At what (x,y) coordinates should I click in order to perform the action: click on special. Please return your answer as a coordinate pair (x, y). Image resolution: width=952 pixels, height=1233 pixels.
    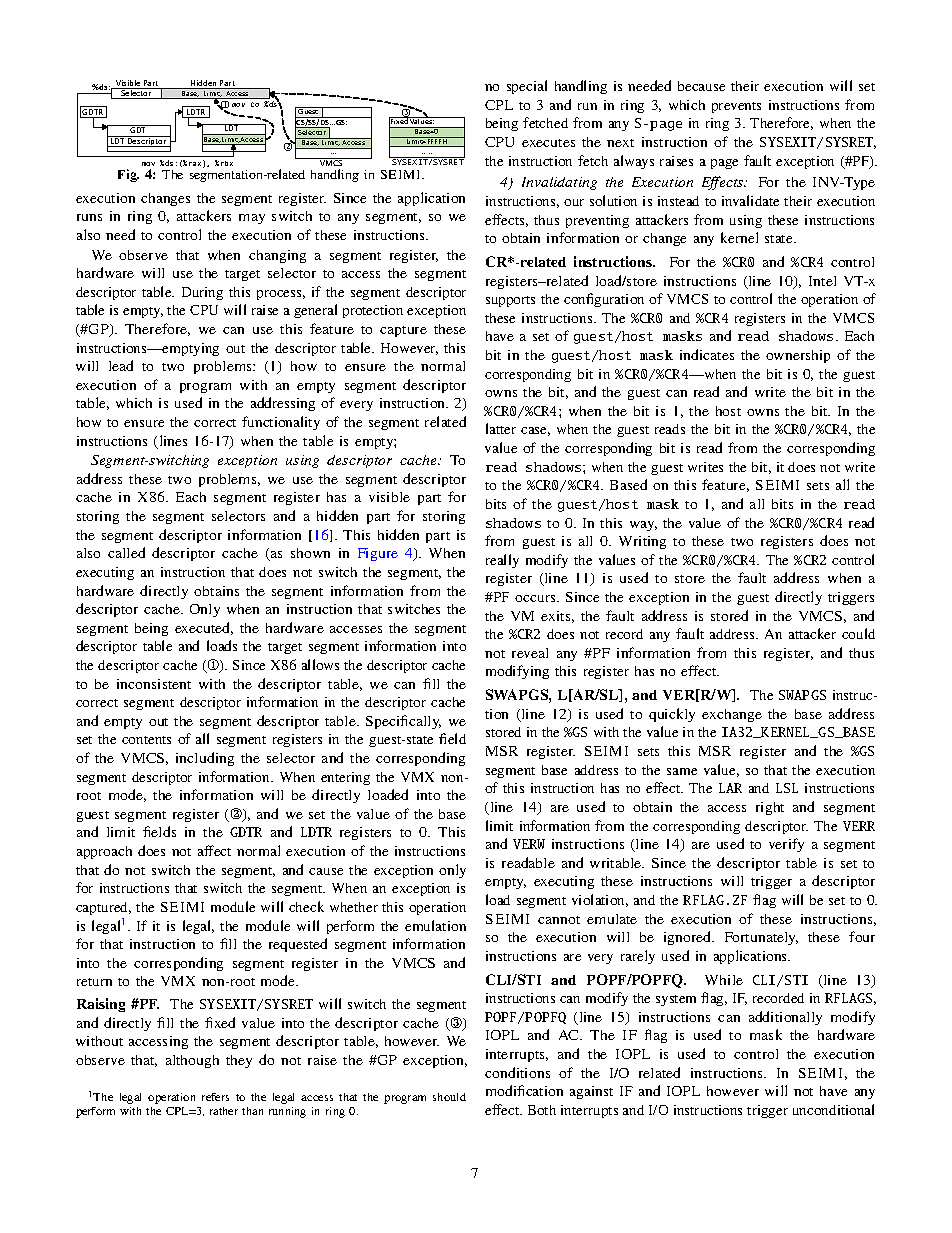
    Looking at the image, I should click on (527, 87).
